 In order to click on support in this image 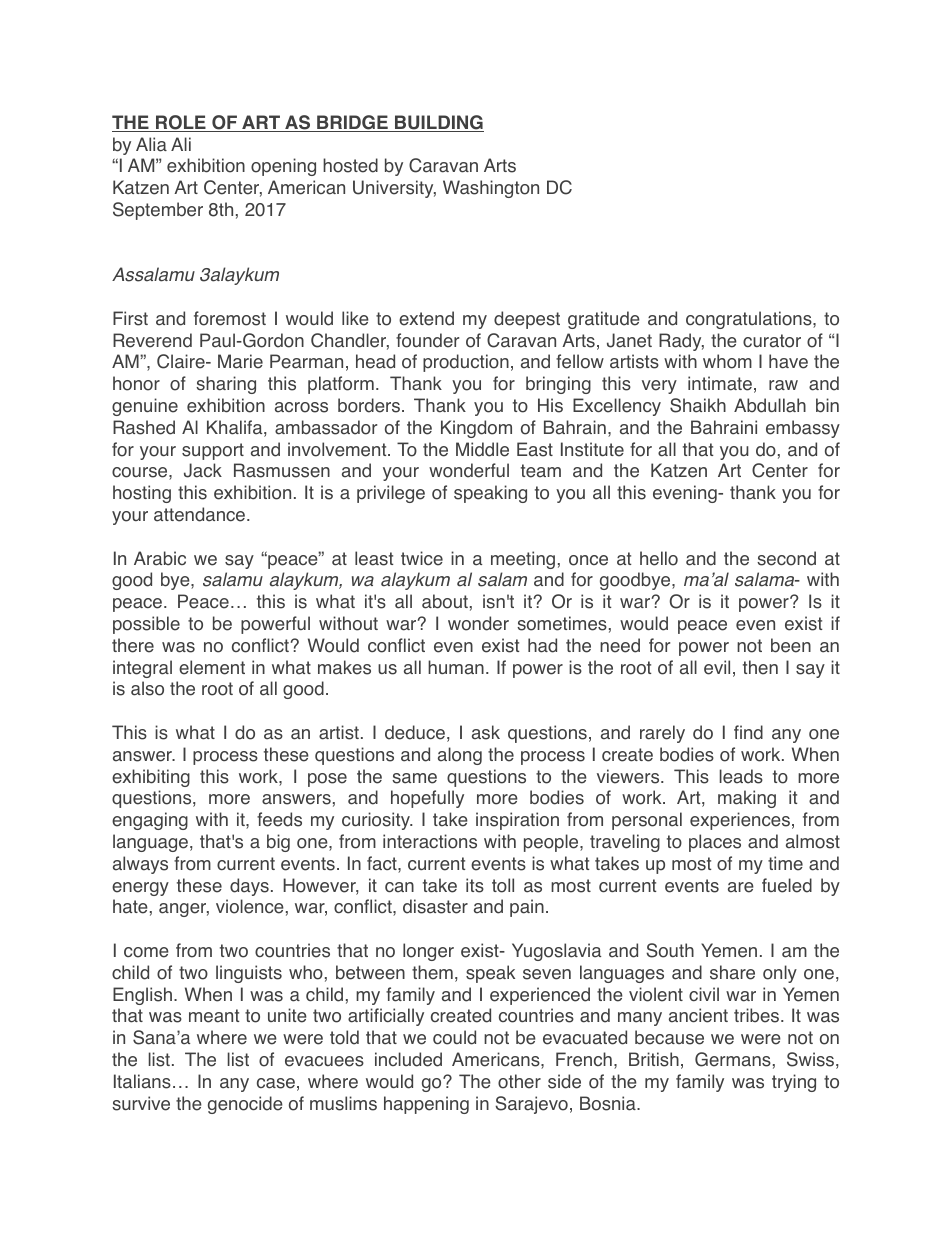, I will do `click(213, 451)`.
